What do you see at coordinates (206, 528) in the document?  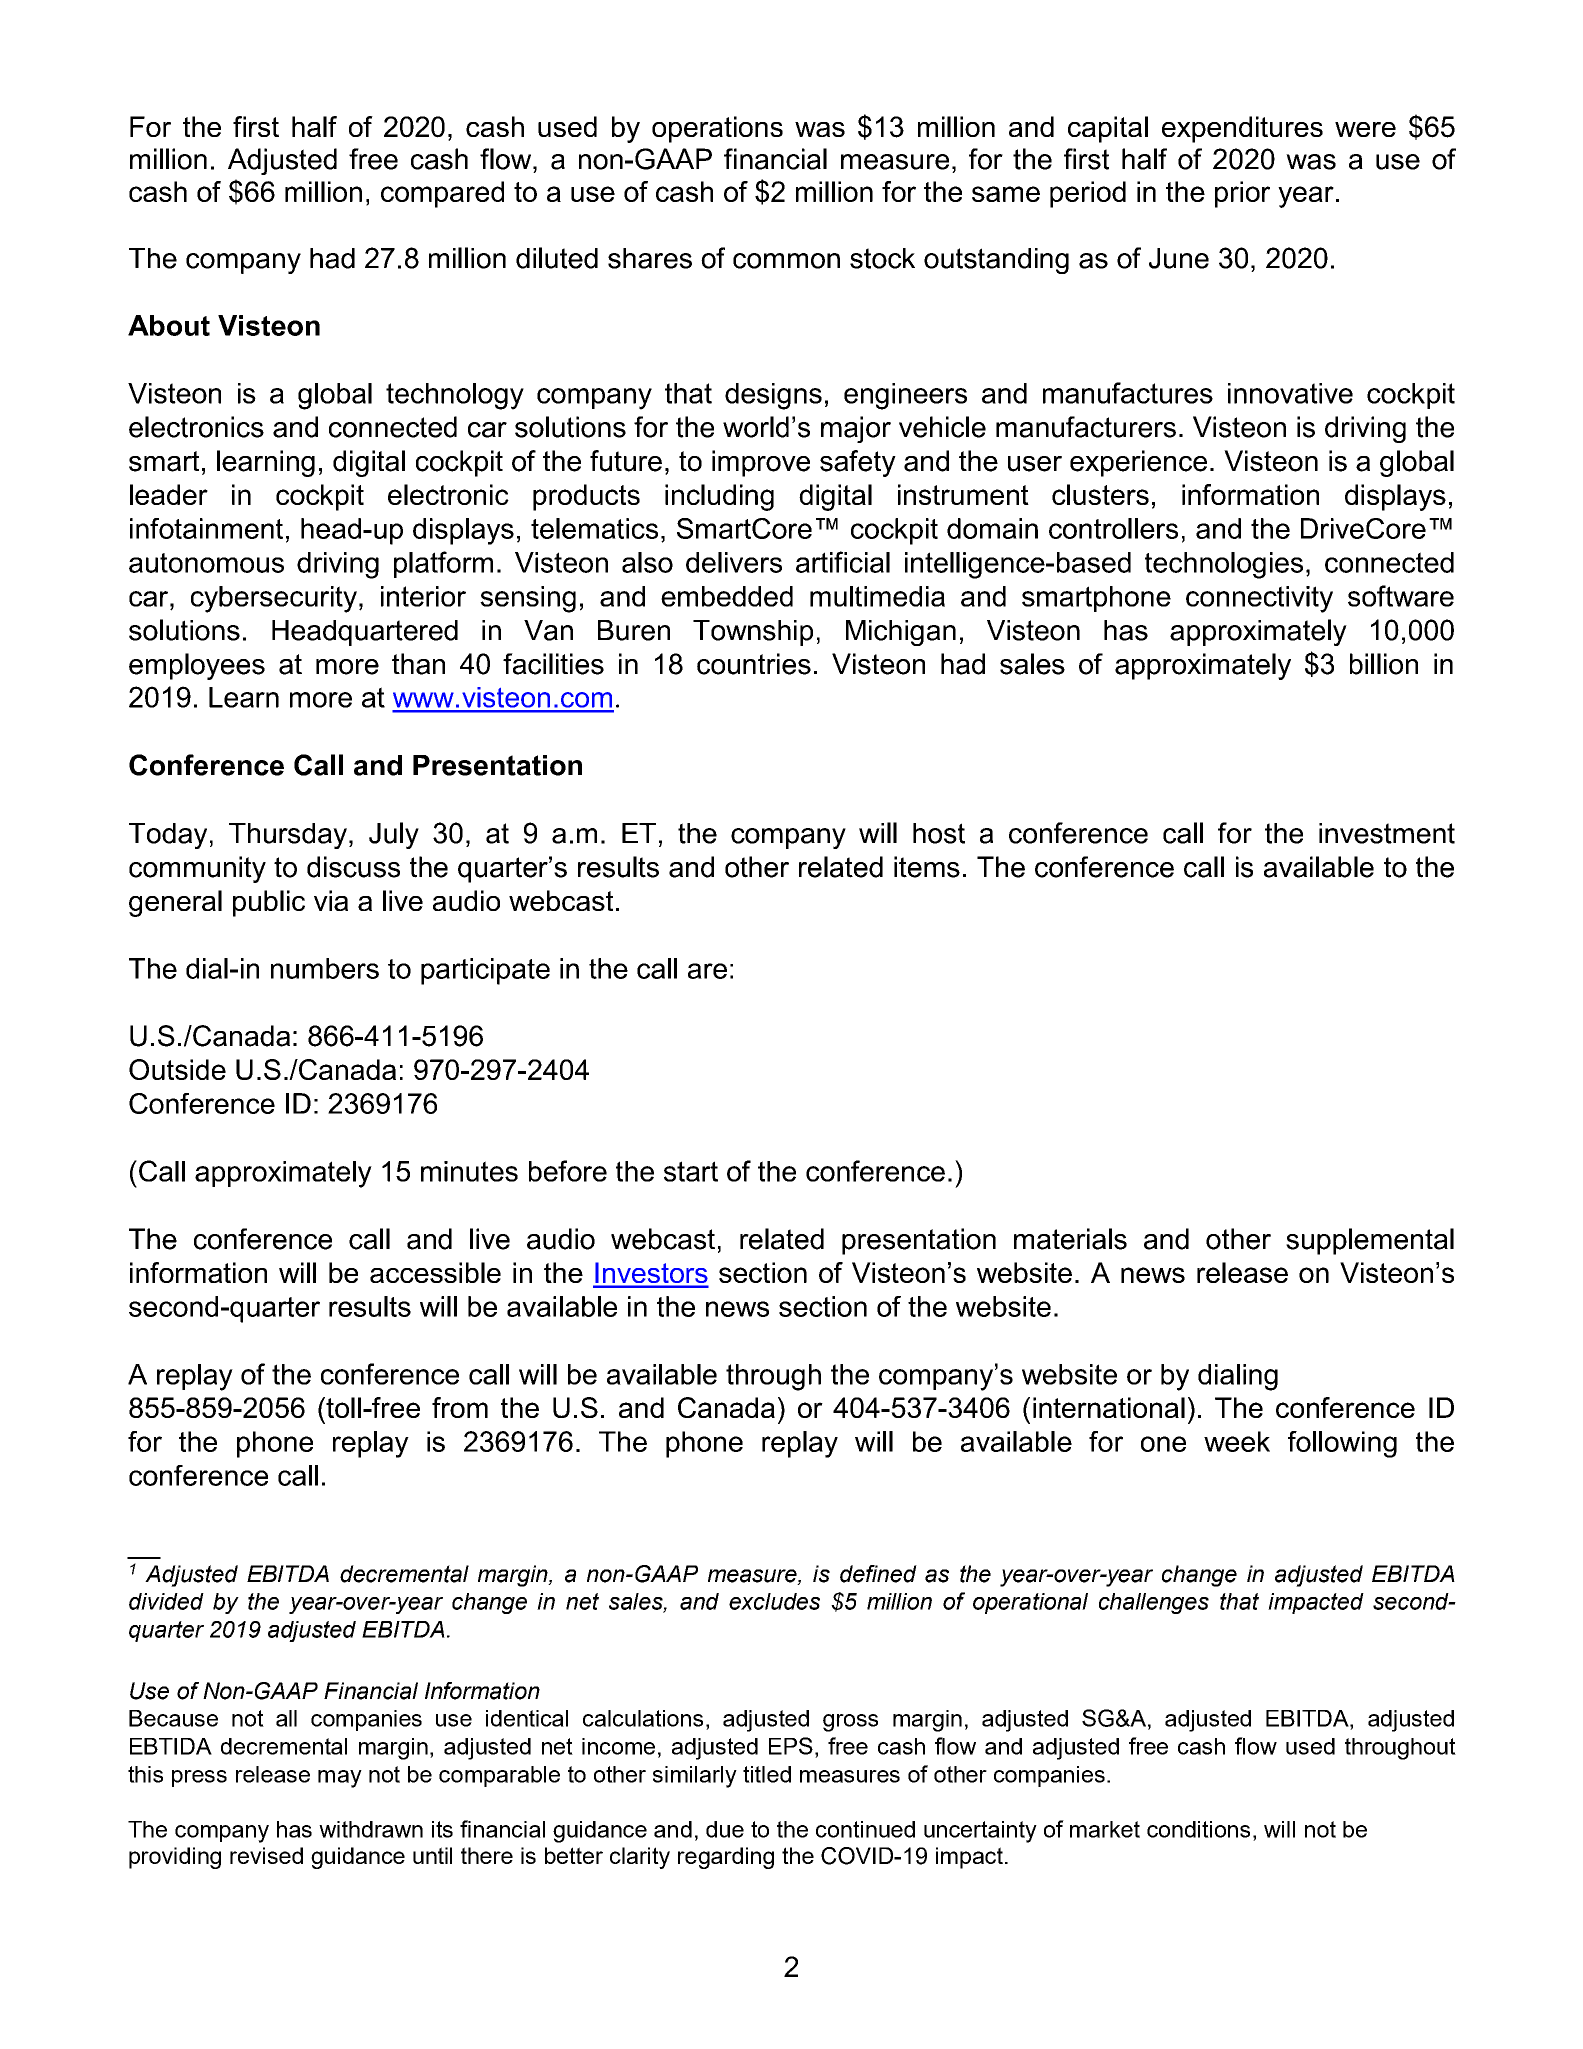 I see `infotainment` at bounding box center [206, 528].
